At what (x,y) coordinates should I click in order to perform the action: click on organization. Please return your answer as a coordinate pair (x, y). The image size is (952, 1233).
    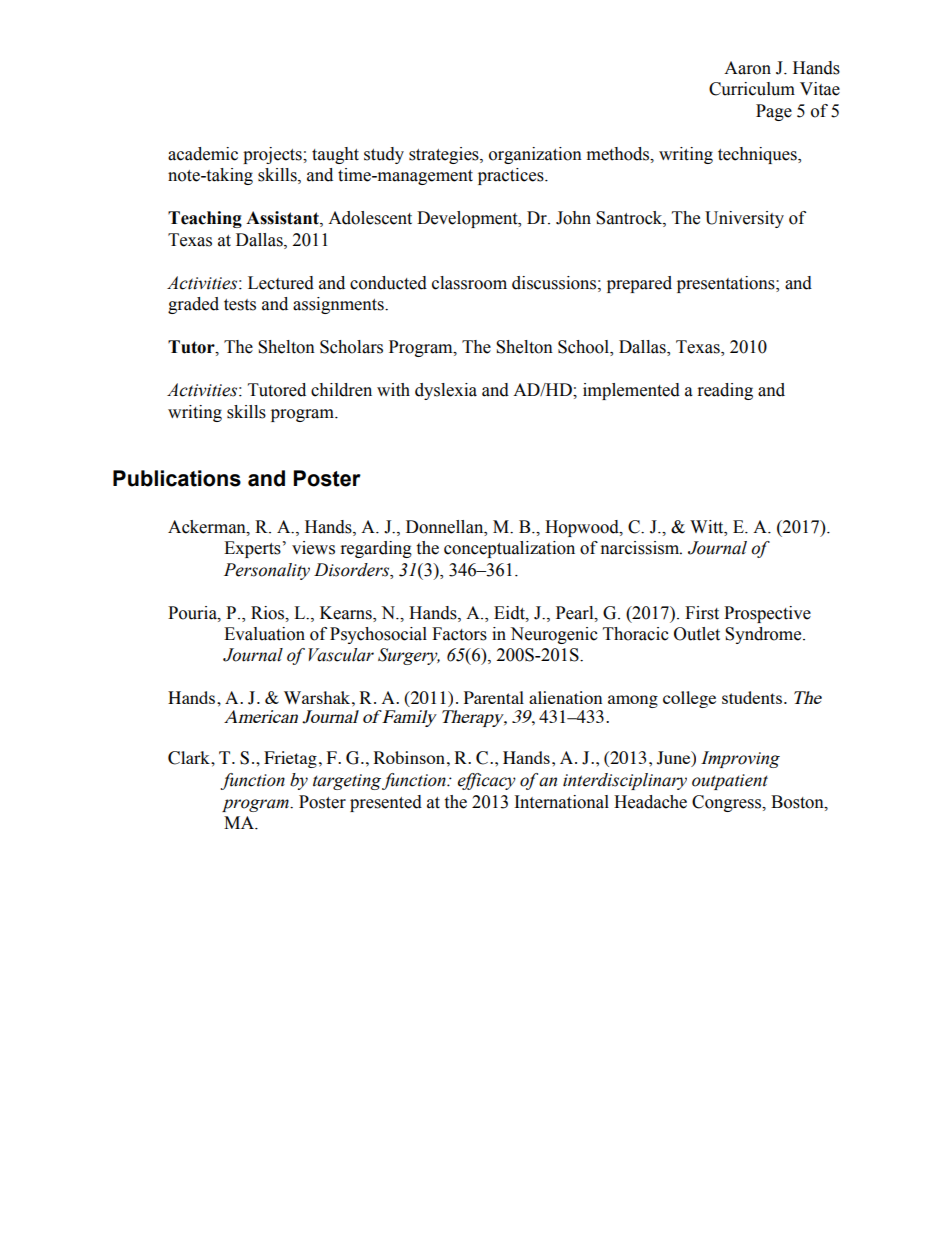
    Looking at the image, I should click on (535, 155).
